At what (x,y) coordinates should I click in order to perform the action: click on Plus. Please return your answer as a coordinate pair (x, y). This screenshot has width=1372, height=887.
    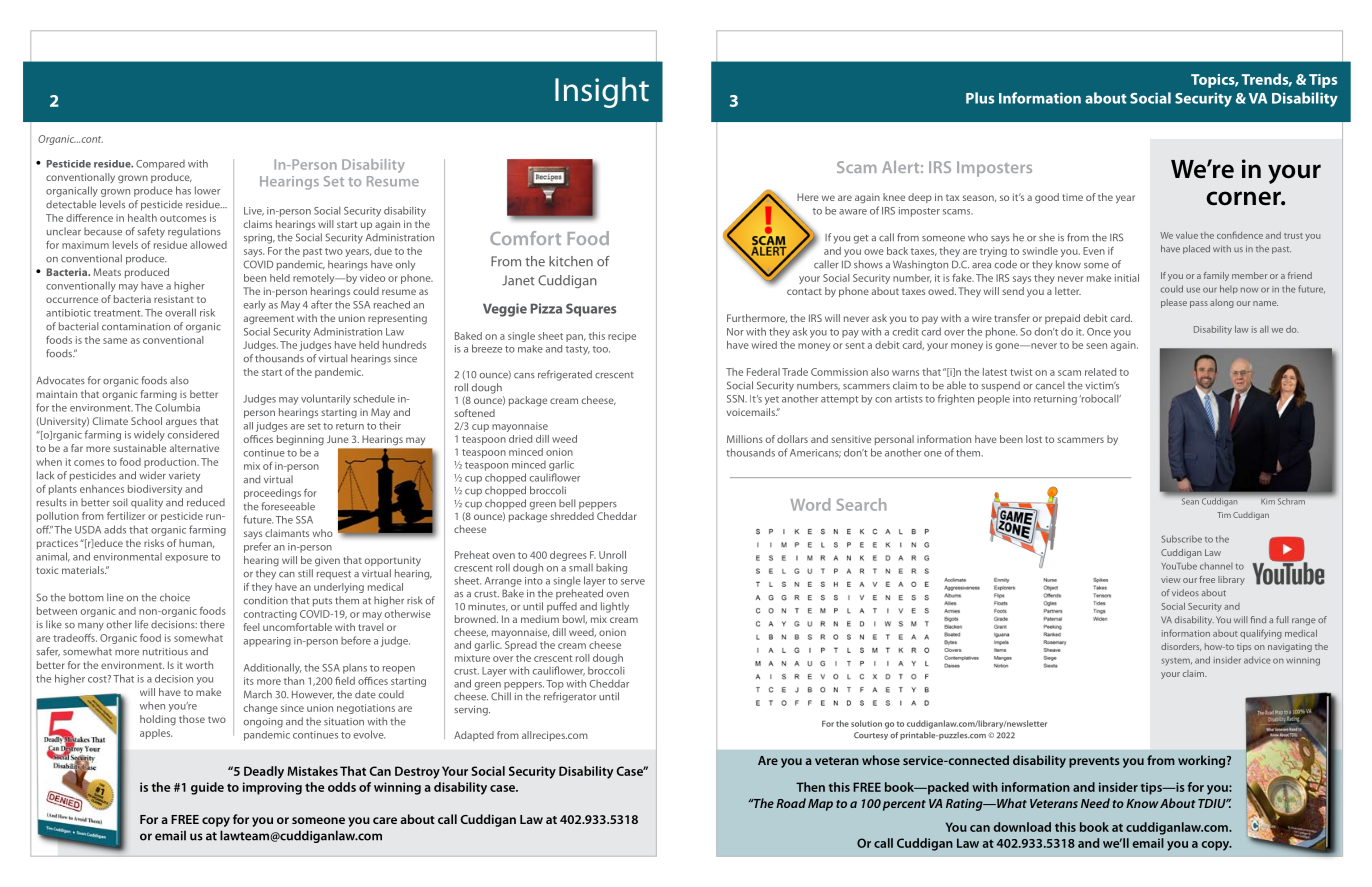
    Looking at the image, I should click on (980, 98).
